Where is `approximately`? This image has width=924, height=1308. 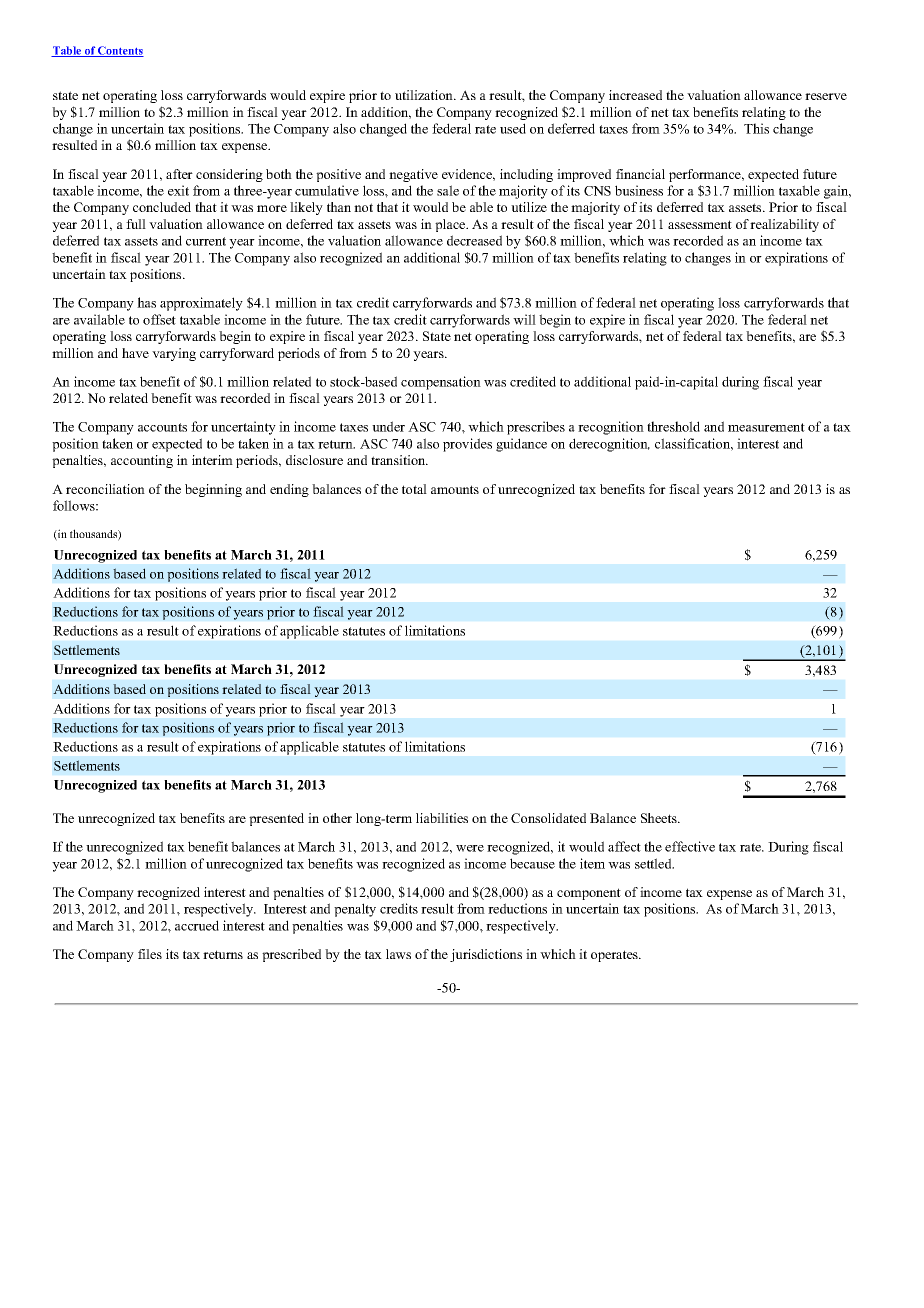
approximately is located at coordinates (201, 304).
